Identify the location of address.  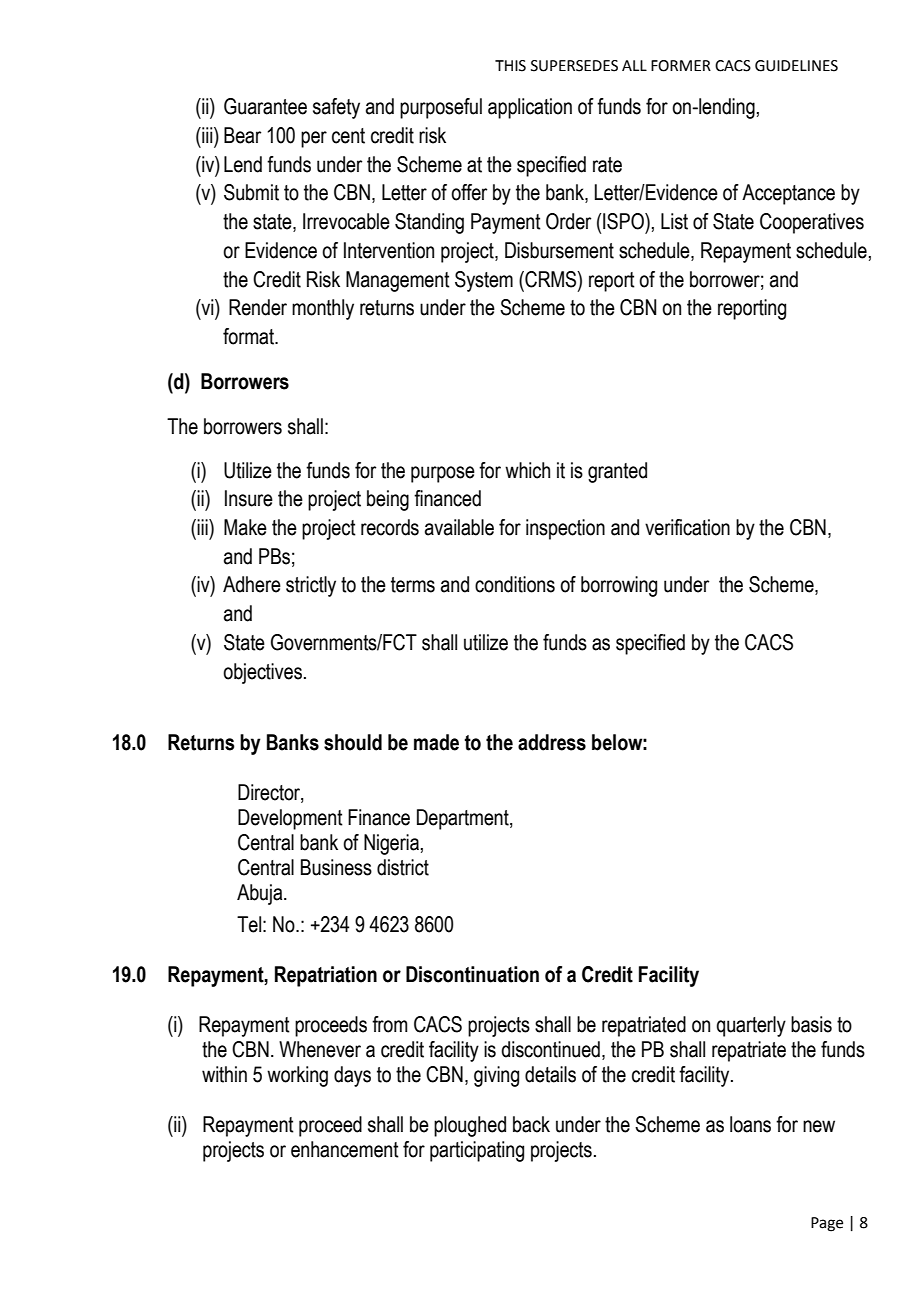
(552, 742).
